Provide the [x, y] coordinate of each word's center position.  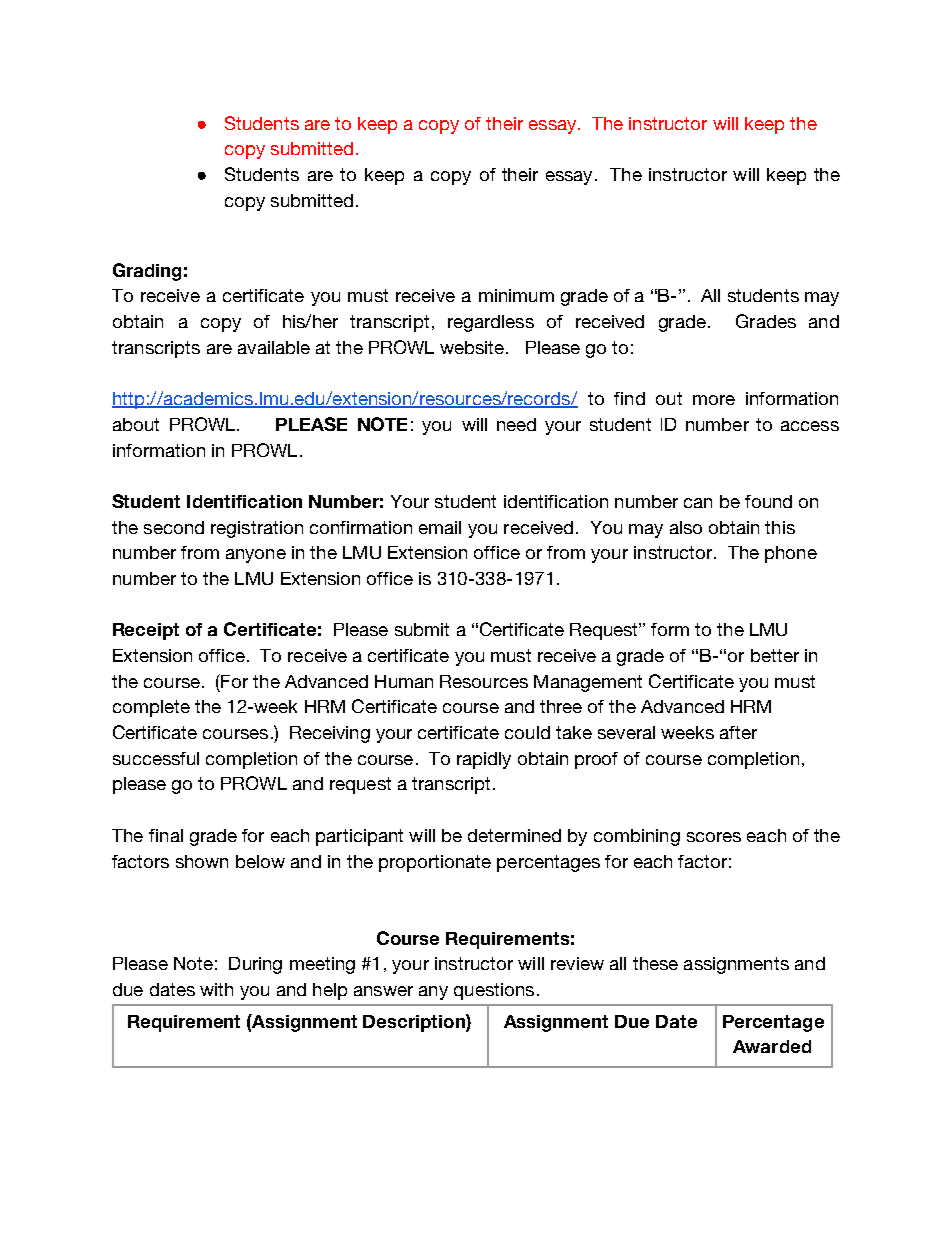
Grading [147, 272]
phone [791, 554]
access [810, 426]
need [516, 424]
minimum [516, 295]
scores [714, 837]
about [136, 424]
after [738, 732]
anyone [256, 556]
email [440, 527]
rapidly [484, 760]
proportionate [435, 863]
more [714, 400]
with [216, 989]
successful [156, 758]
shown [202, 861]
